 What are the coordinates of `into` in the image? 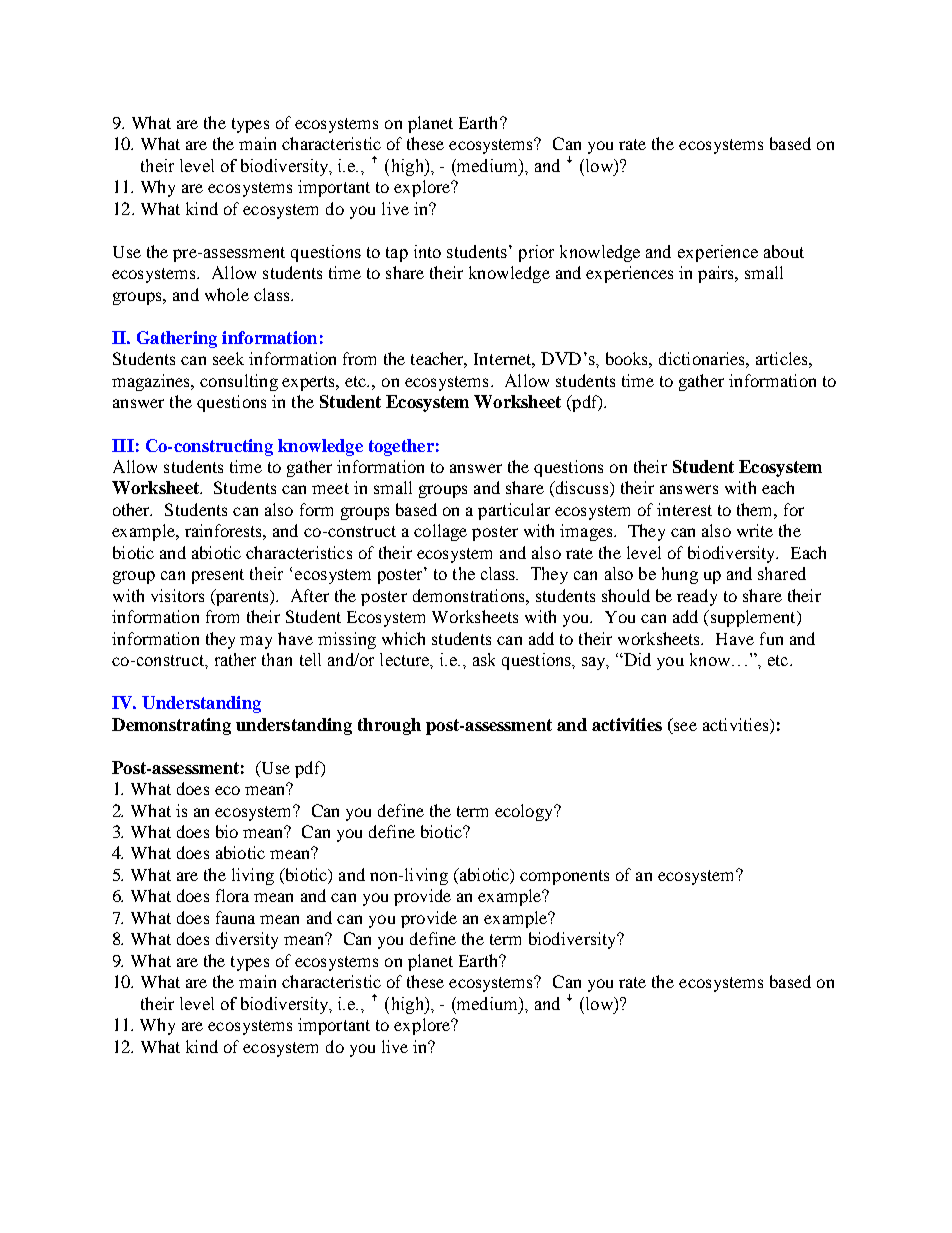 It's located at (427, 251).
